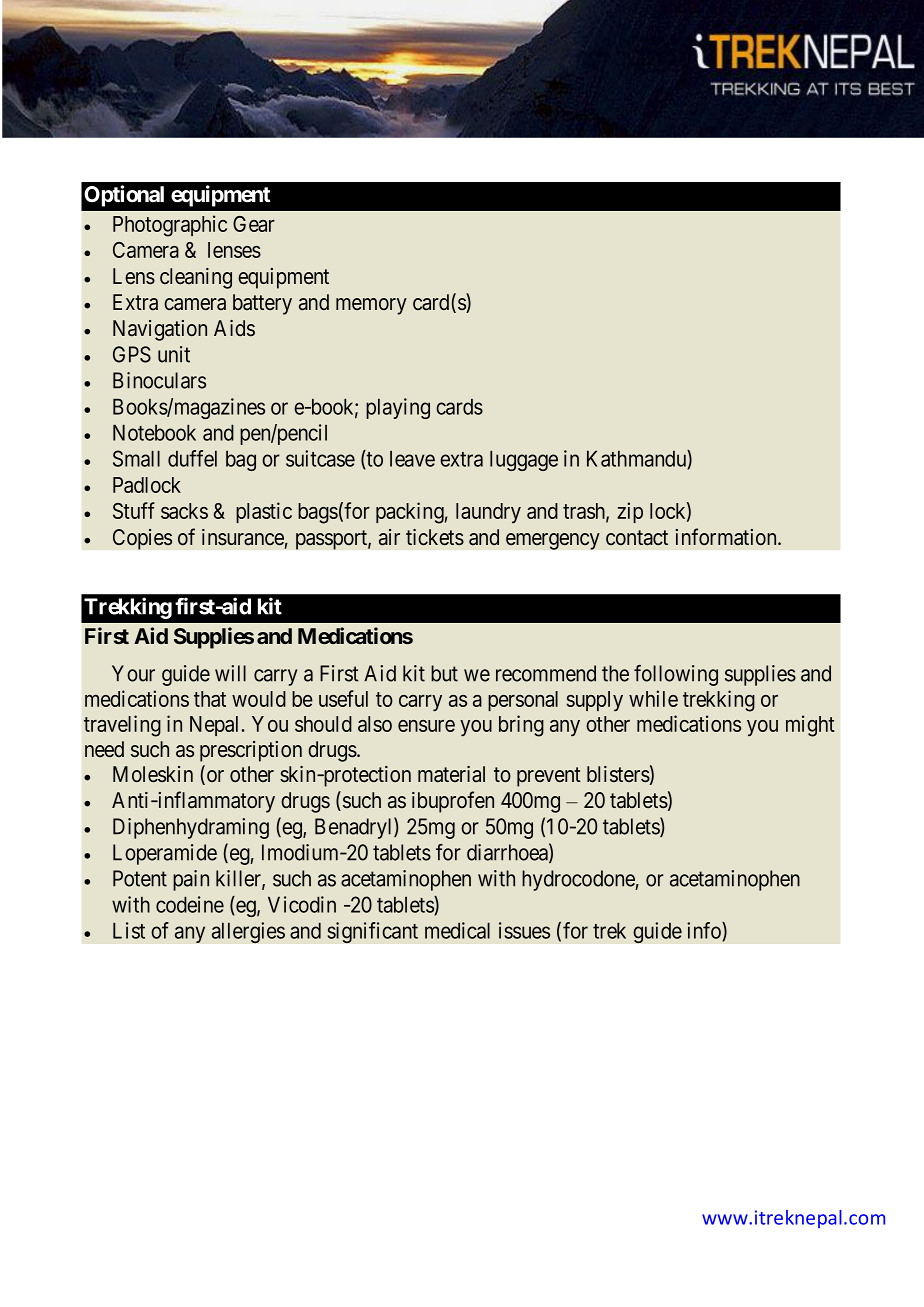 The width and height of the screenshot is (924, 1307). I want to click on will, so click(230, 673).
